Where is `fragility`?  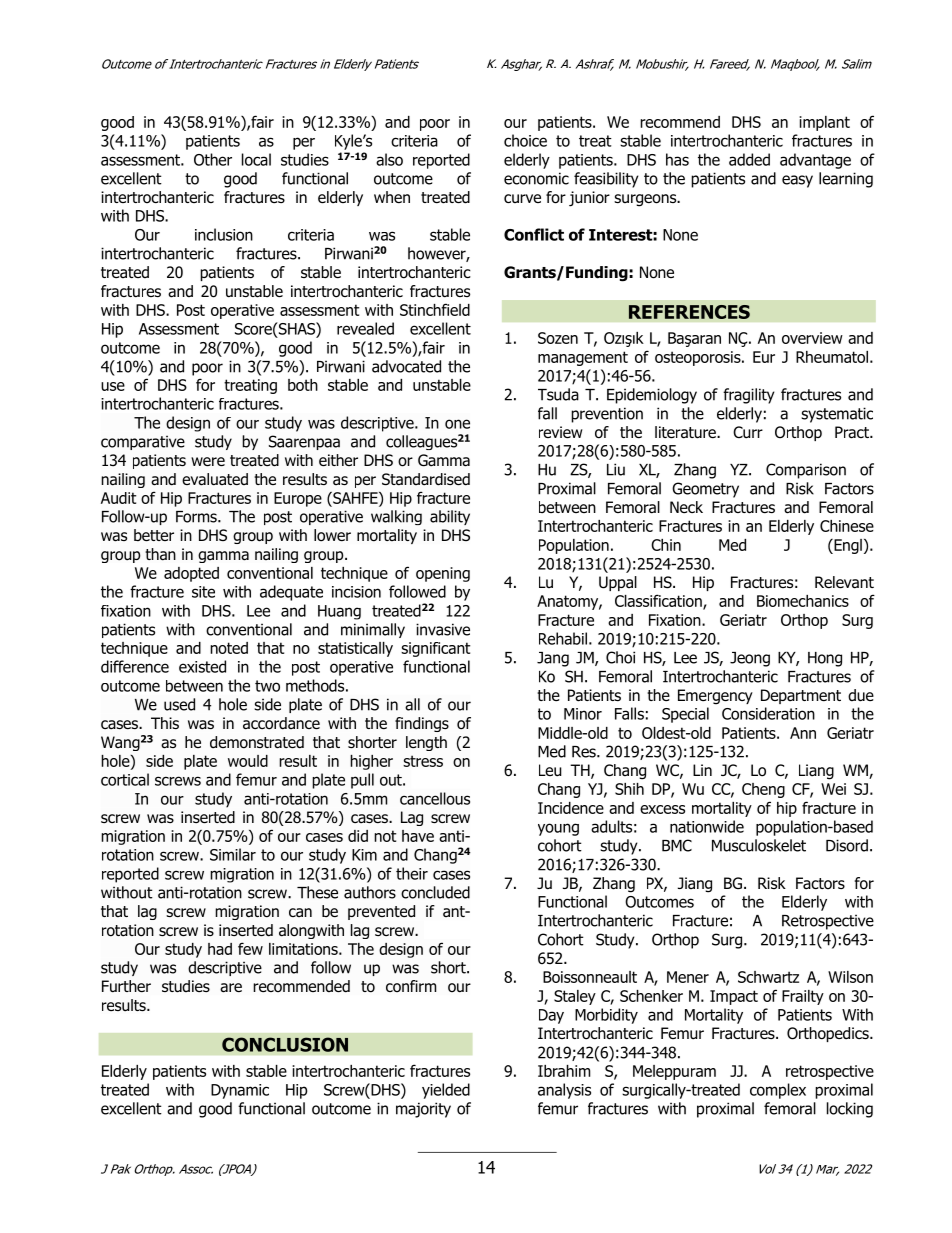 fragility is located at coordinates (749, 396).
